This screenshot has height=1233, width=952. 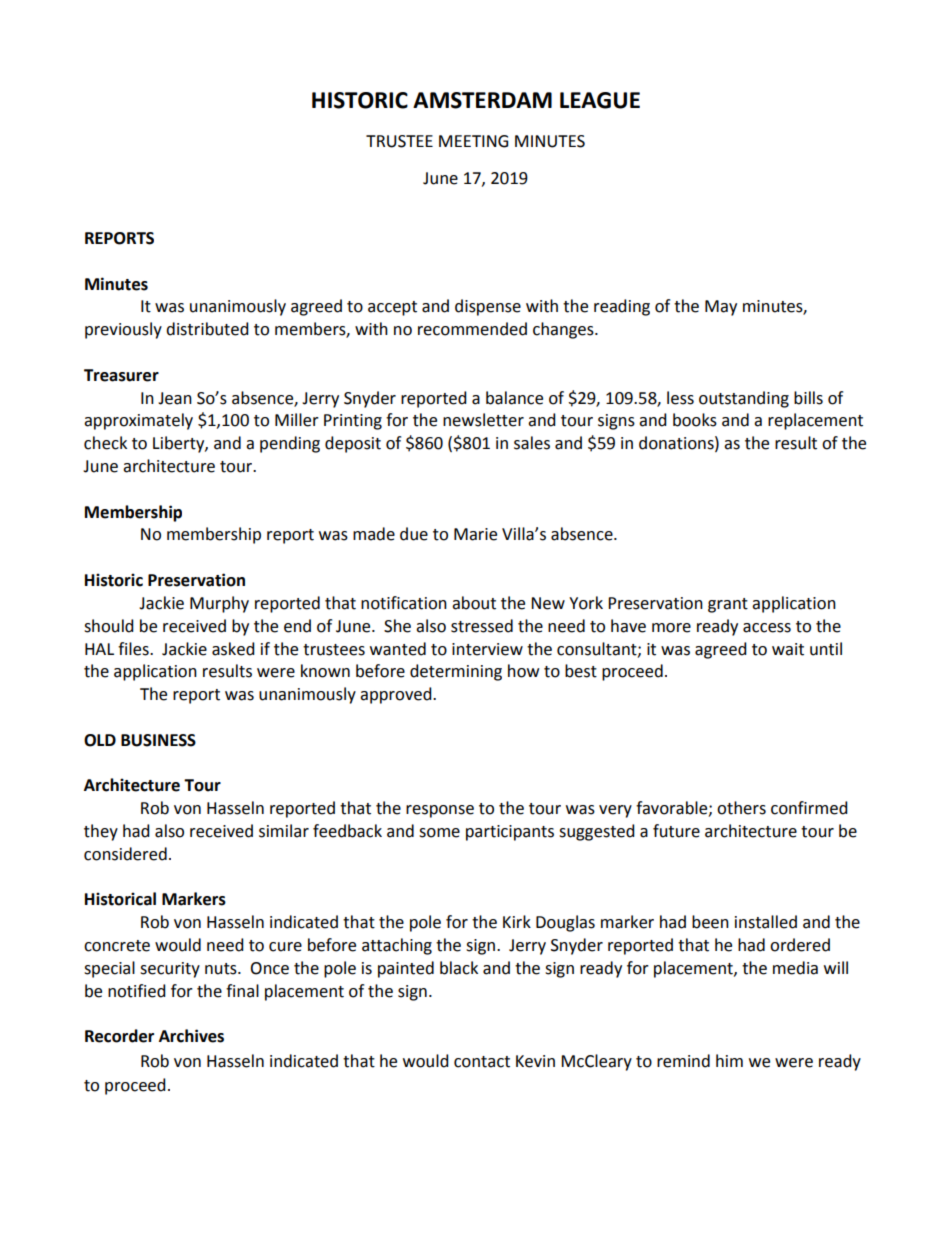 What do you see at coordinates (744, 399) in the screenshot?
I see `outstanding` at bounding box center [744, 399].
